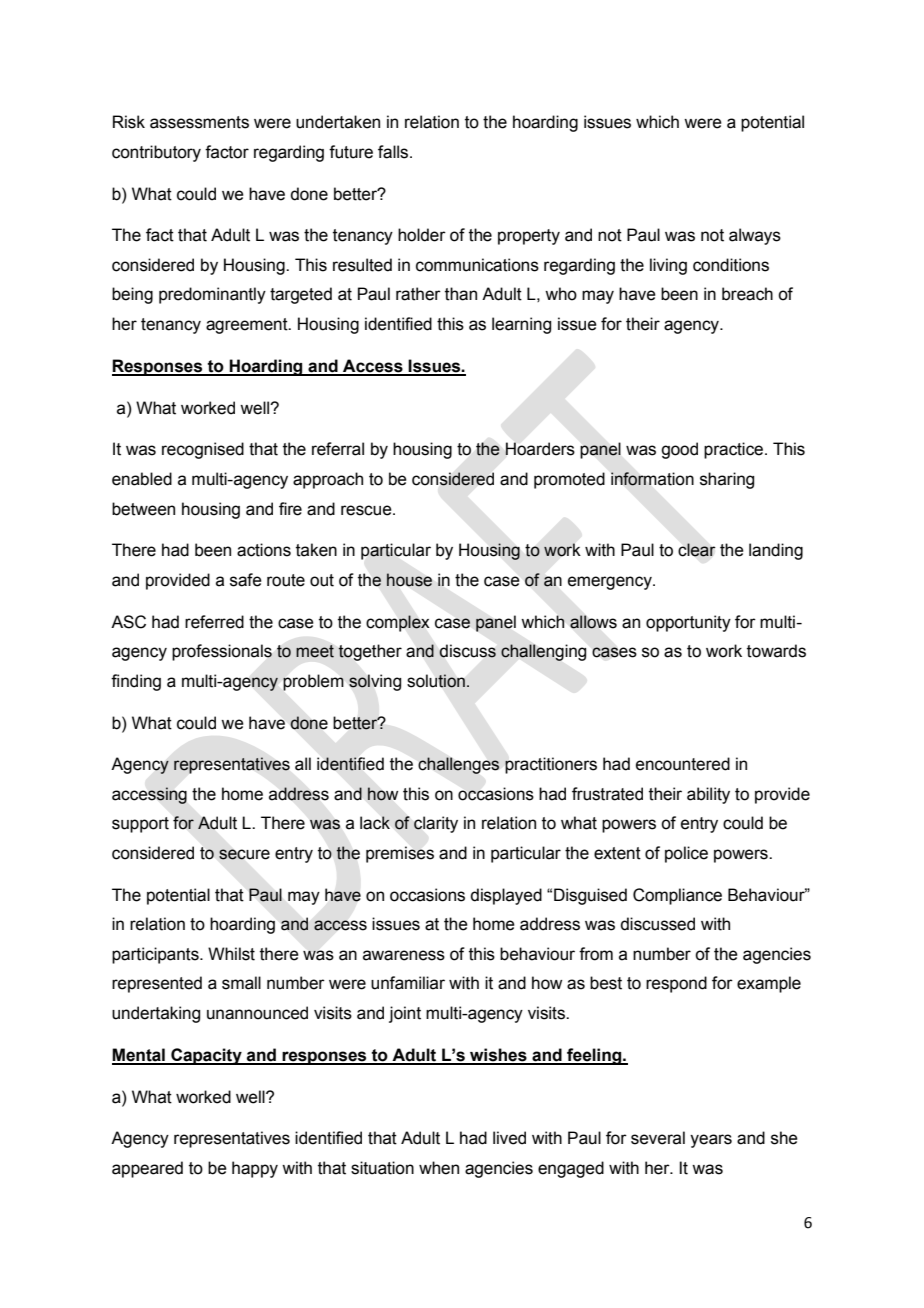 The height and width of the screenshot is (1308, 924). Describe the element at coordinates (199, 122) in the screenshot. I see `assessments` at that location.
